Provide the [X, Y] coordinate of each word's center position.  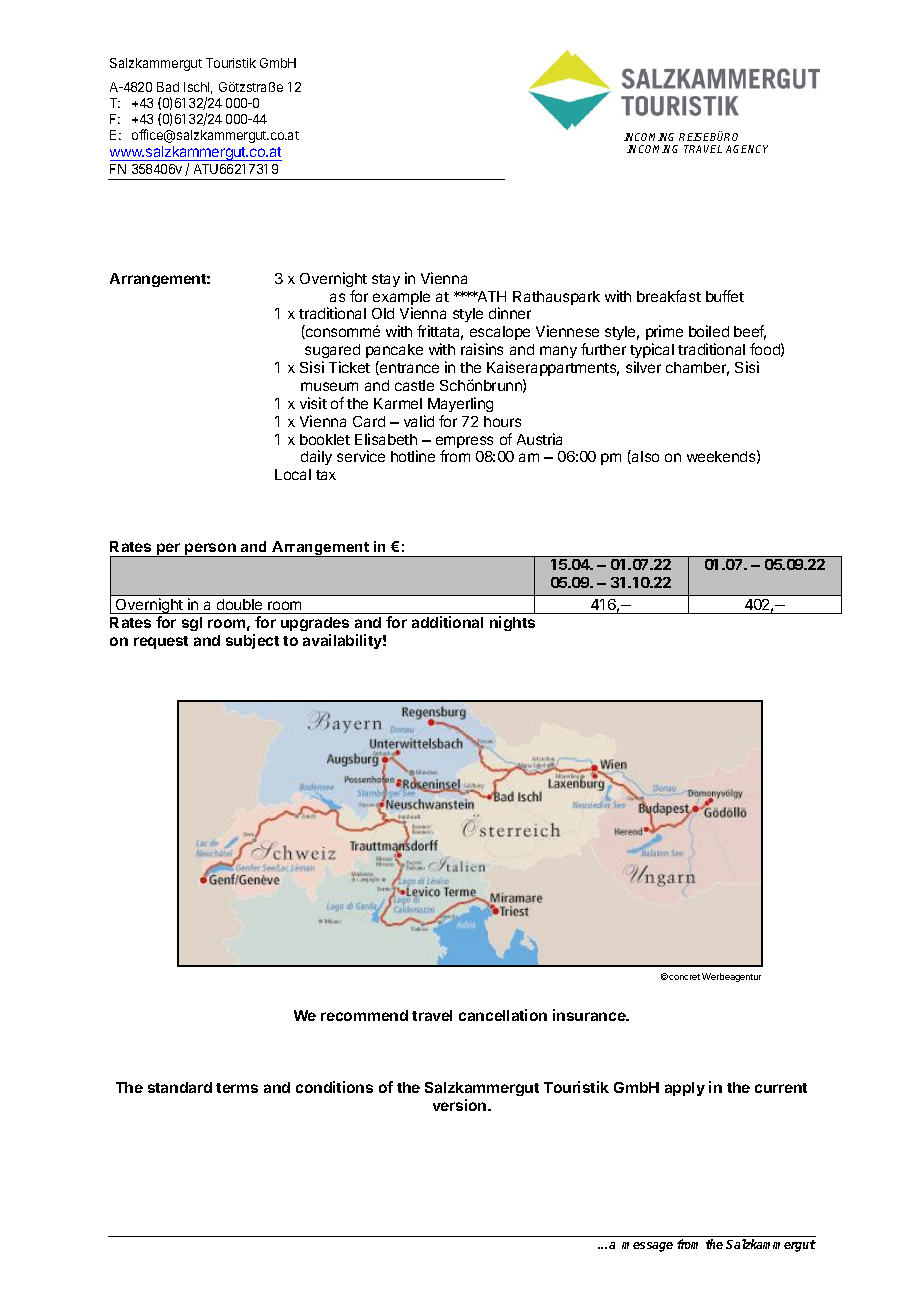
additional [447, 622]
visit [313, 403]
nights [512, 623]
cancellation [503, 1015]
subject [252, 641]
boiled [709, 331]
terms [237, 1088]
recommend [364, 1015]
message [647, 1247]
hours [502, 421]
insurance [590, 1015]
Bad [168, 87]
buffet [725, 296]
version [461, 1105]
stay [386, 280]
